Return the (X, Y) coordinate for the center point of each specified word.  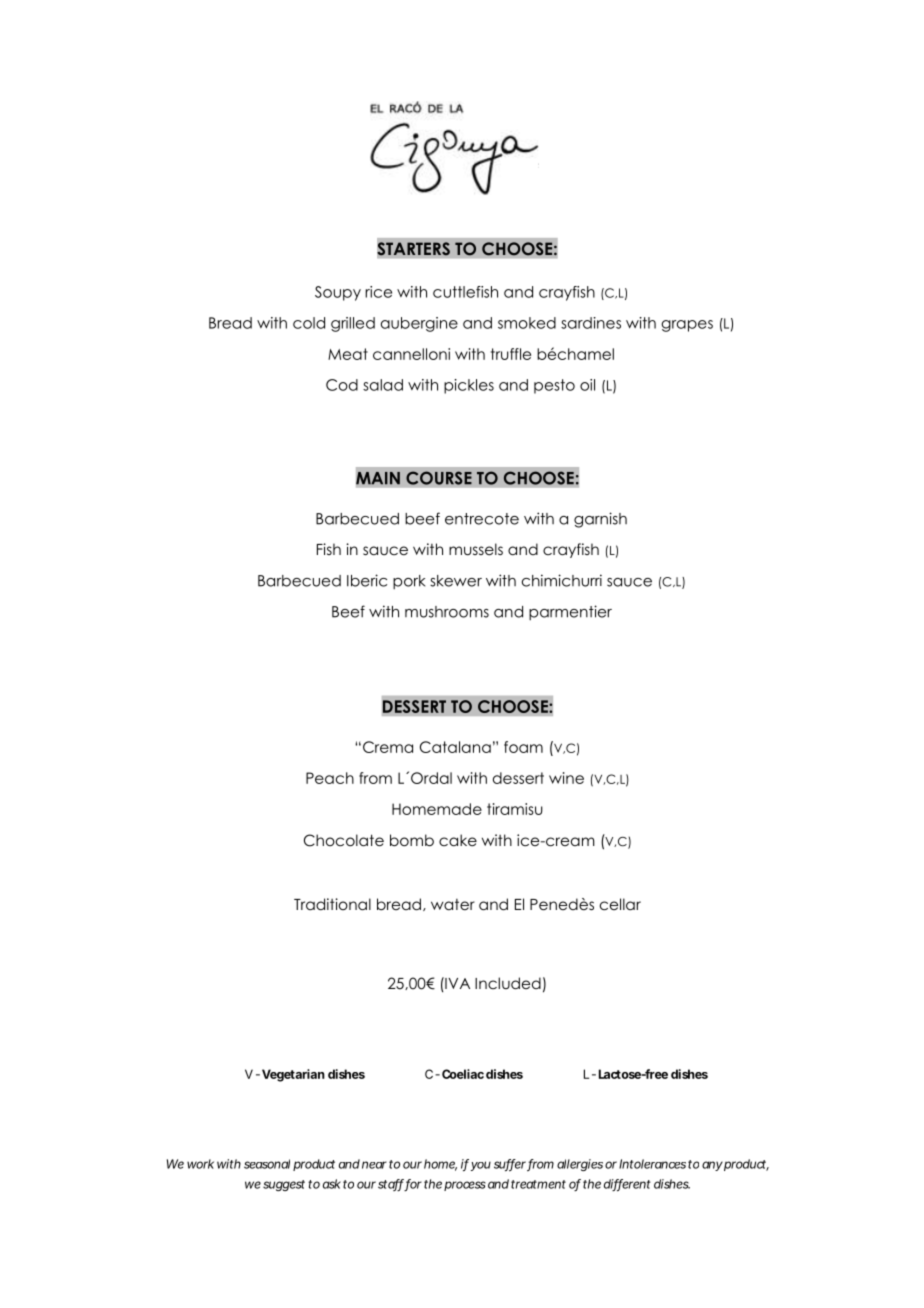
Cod (342, 385)
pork (409, 582)
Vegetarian (293, 1075)
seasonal (267, 1164)
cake (458, 840)
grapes (687, 326)
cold (309, 323)
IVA (456, 983)
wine (566, 778)
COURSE (439, 478)
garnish (600, 520)
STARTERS (413, 249)
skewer (456, 581)
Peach (330, 778)
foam (523, 747)
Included (508, 983)
